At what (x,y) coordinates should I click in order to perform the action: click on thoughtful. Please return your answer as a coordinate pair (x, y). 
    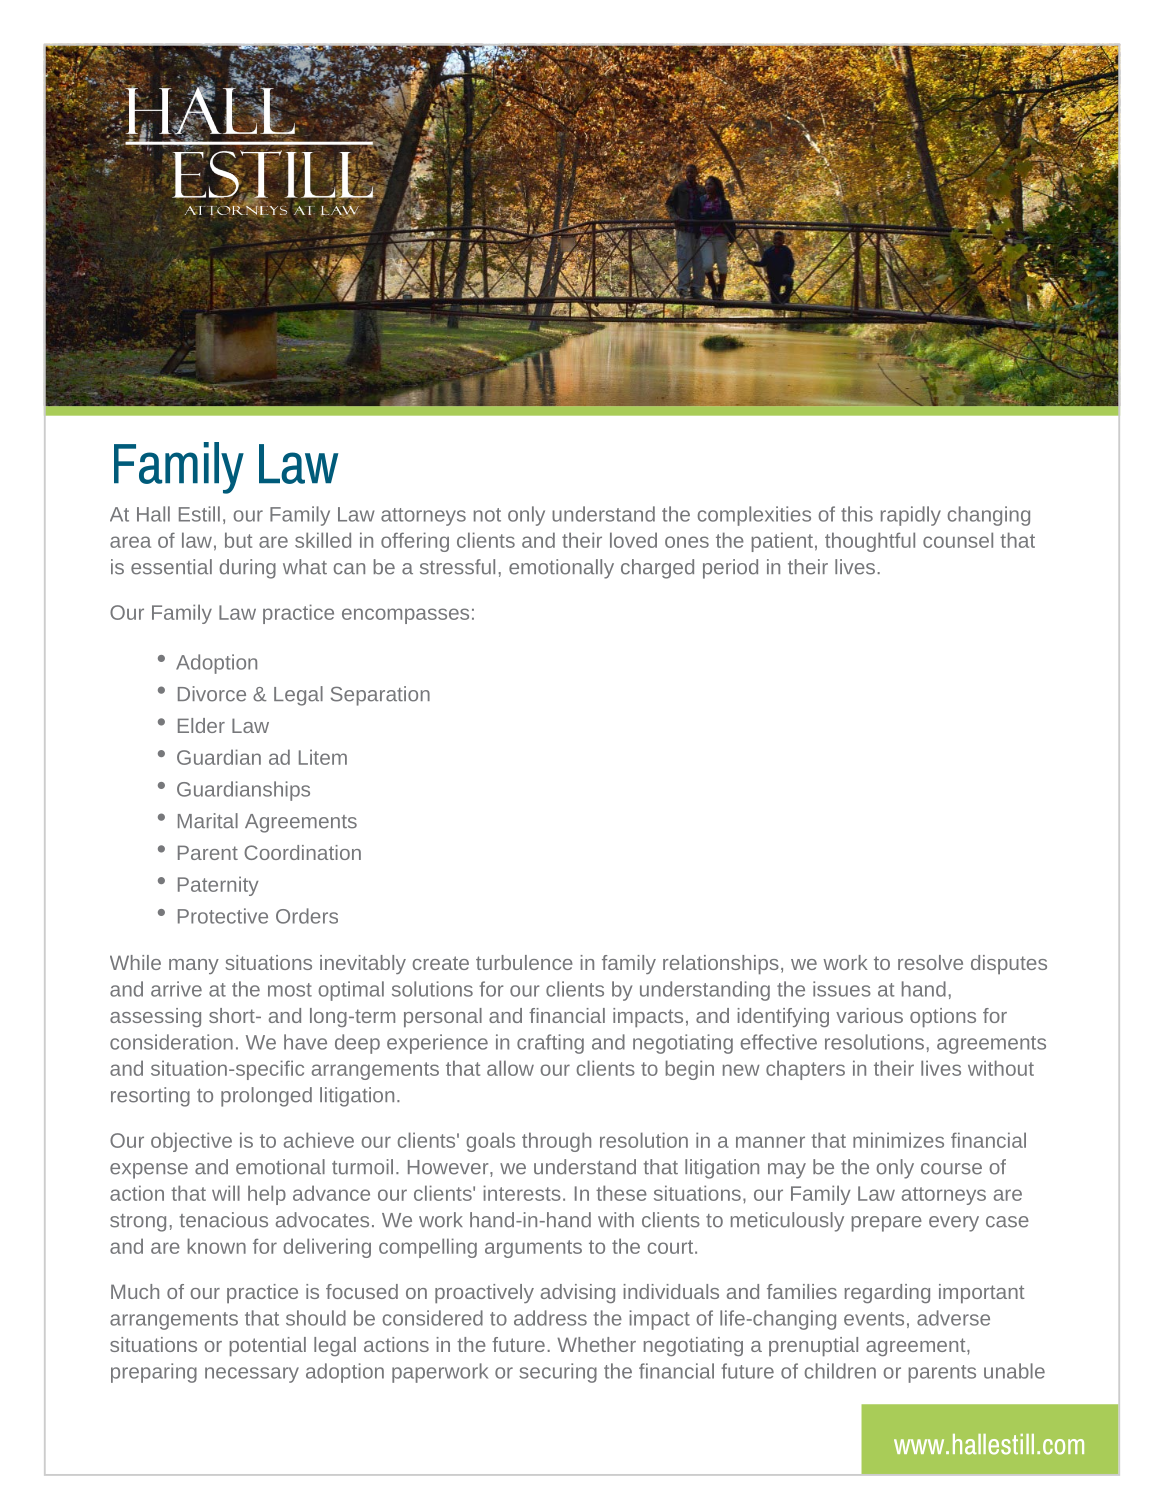
    Looking at the image, I should click on (870, 542).
